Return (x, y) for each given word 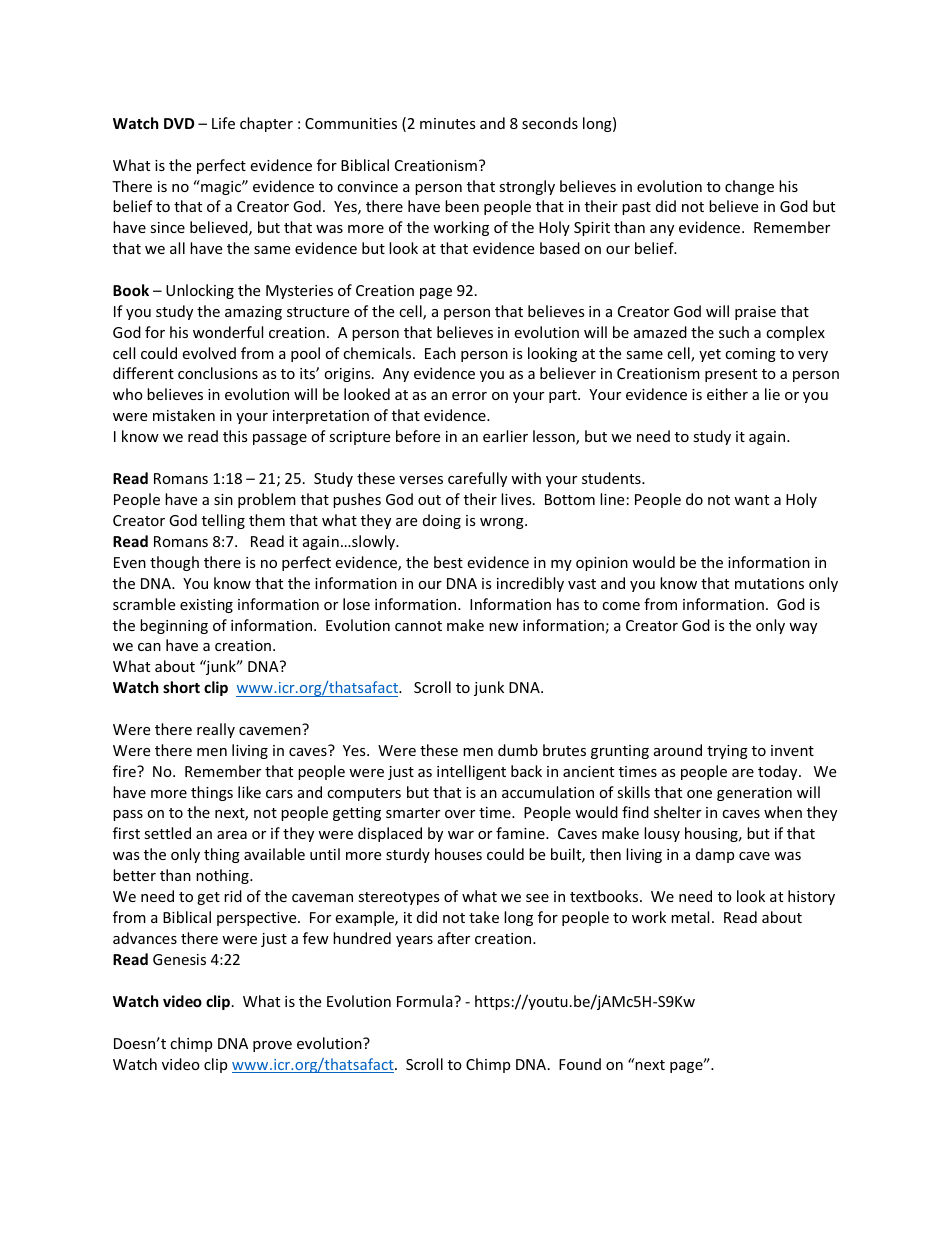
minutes (448, 123)
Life (223, 123)
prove (272, 1046)
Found (580, 1064)
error (469, 396)
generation (754, 794)
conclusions (218, 373)
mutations (769, 583)
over (460, 814)
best (448, 562)
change (749, 187)
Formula (426, 1001)
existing (206, 606)
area (232, 835)
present (731, 375)
